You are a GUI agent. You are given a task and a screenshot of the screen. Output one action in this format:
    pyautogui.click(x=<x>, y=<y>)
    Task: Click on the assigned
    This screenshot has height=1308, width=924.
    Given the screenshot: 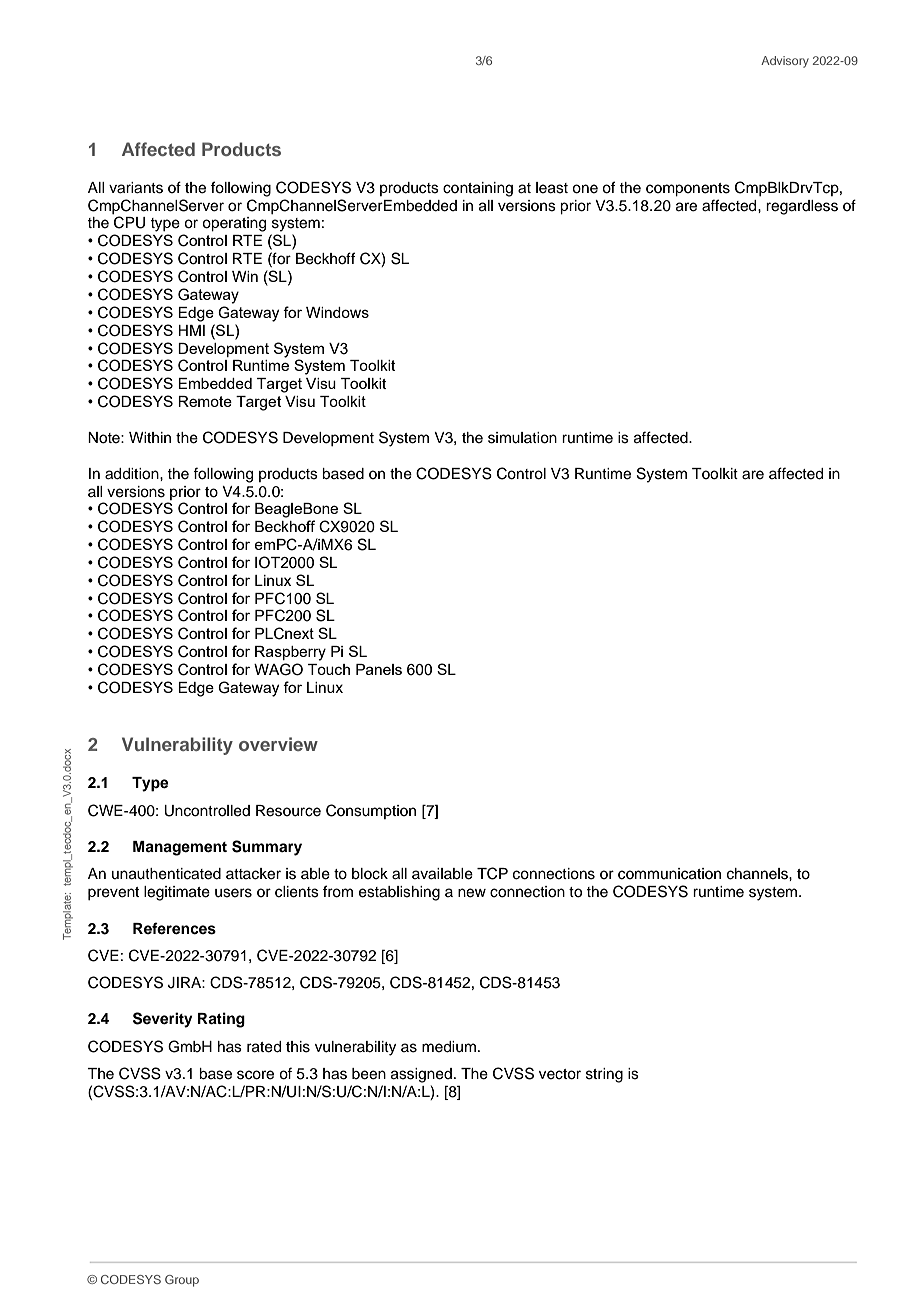 What is the action you would take?
    pyautogui.click(x=421, y=1075)
